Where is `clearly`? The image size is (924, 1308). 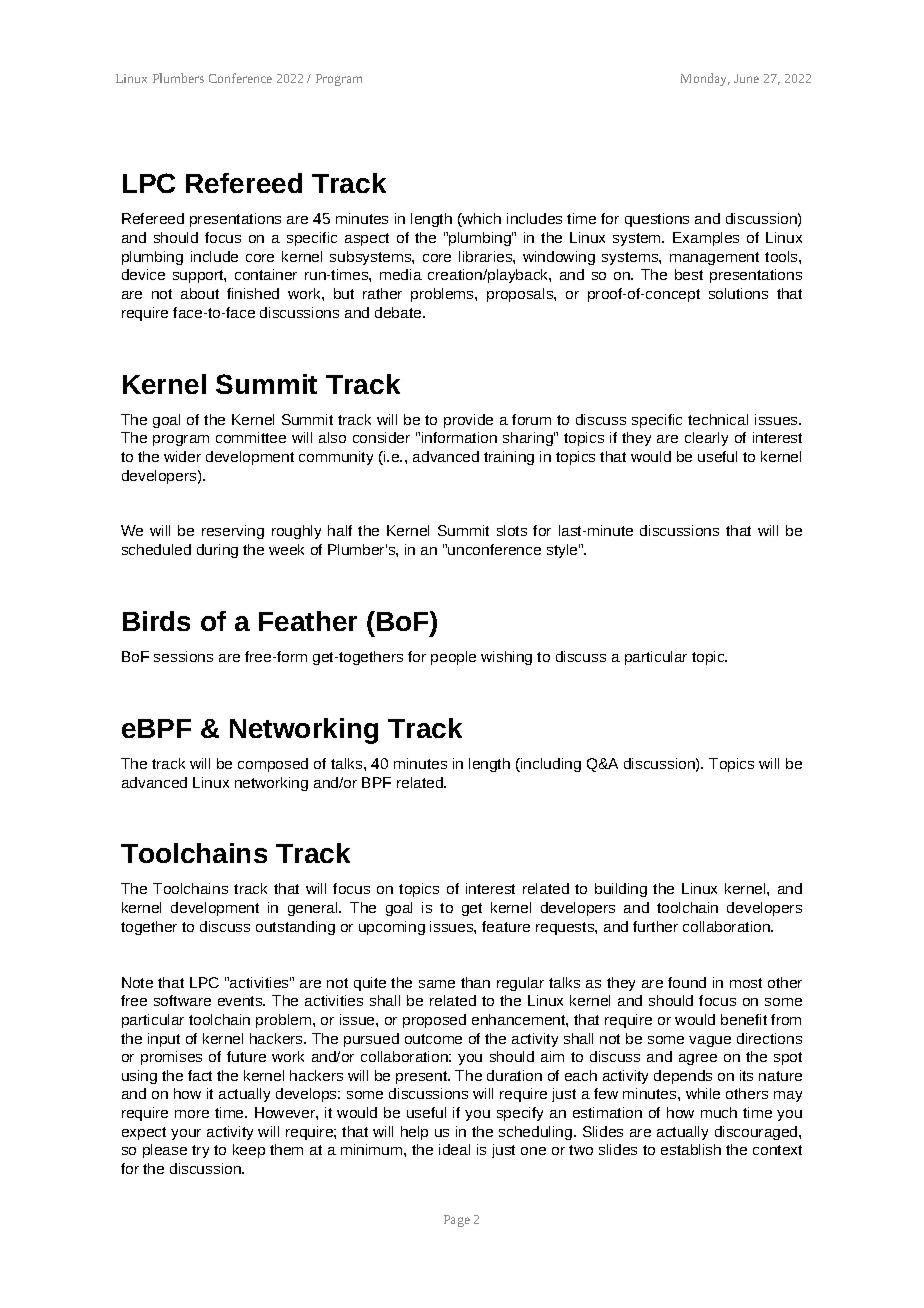
clearly is located at coordinates (706, 439).
